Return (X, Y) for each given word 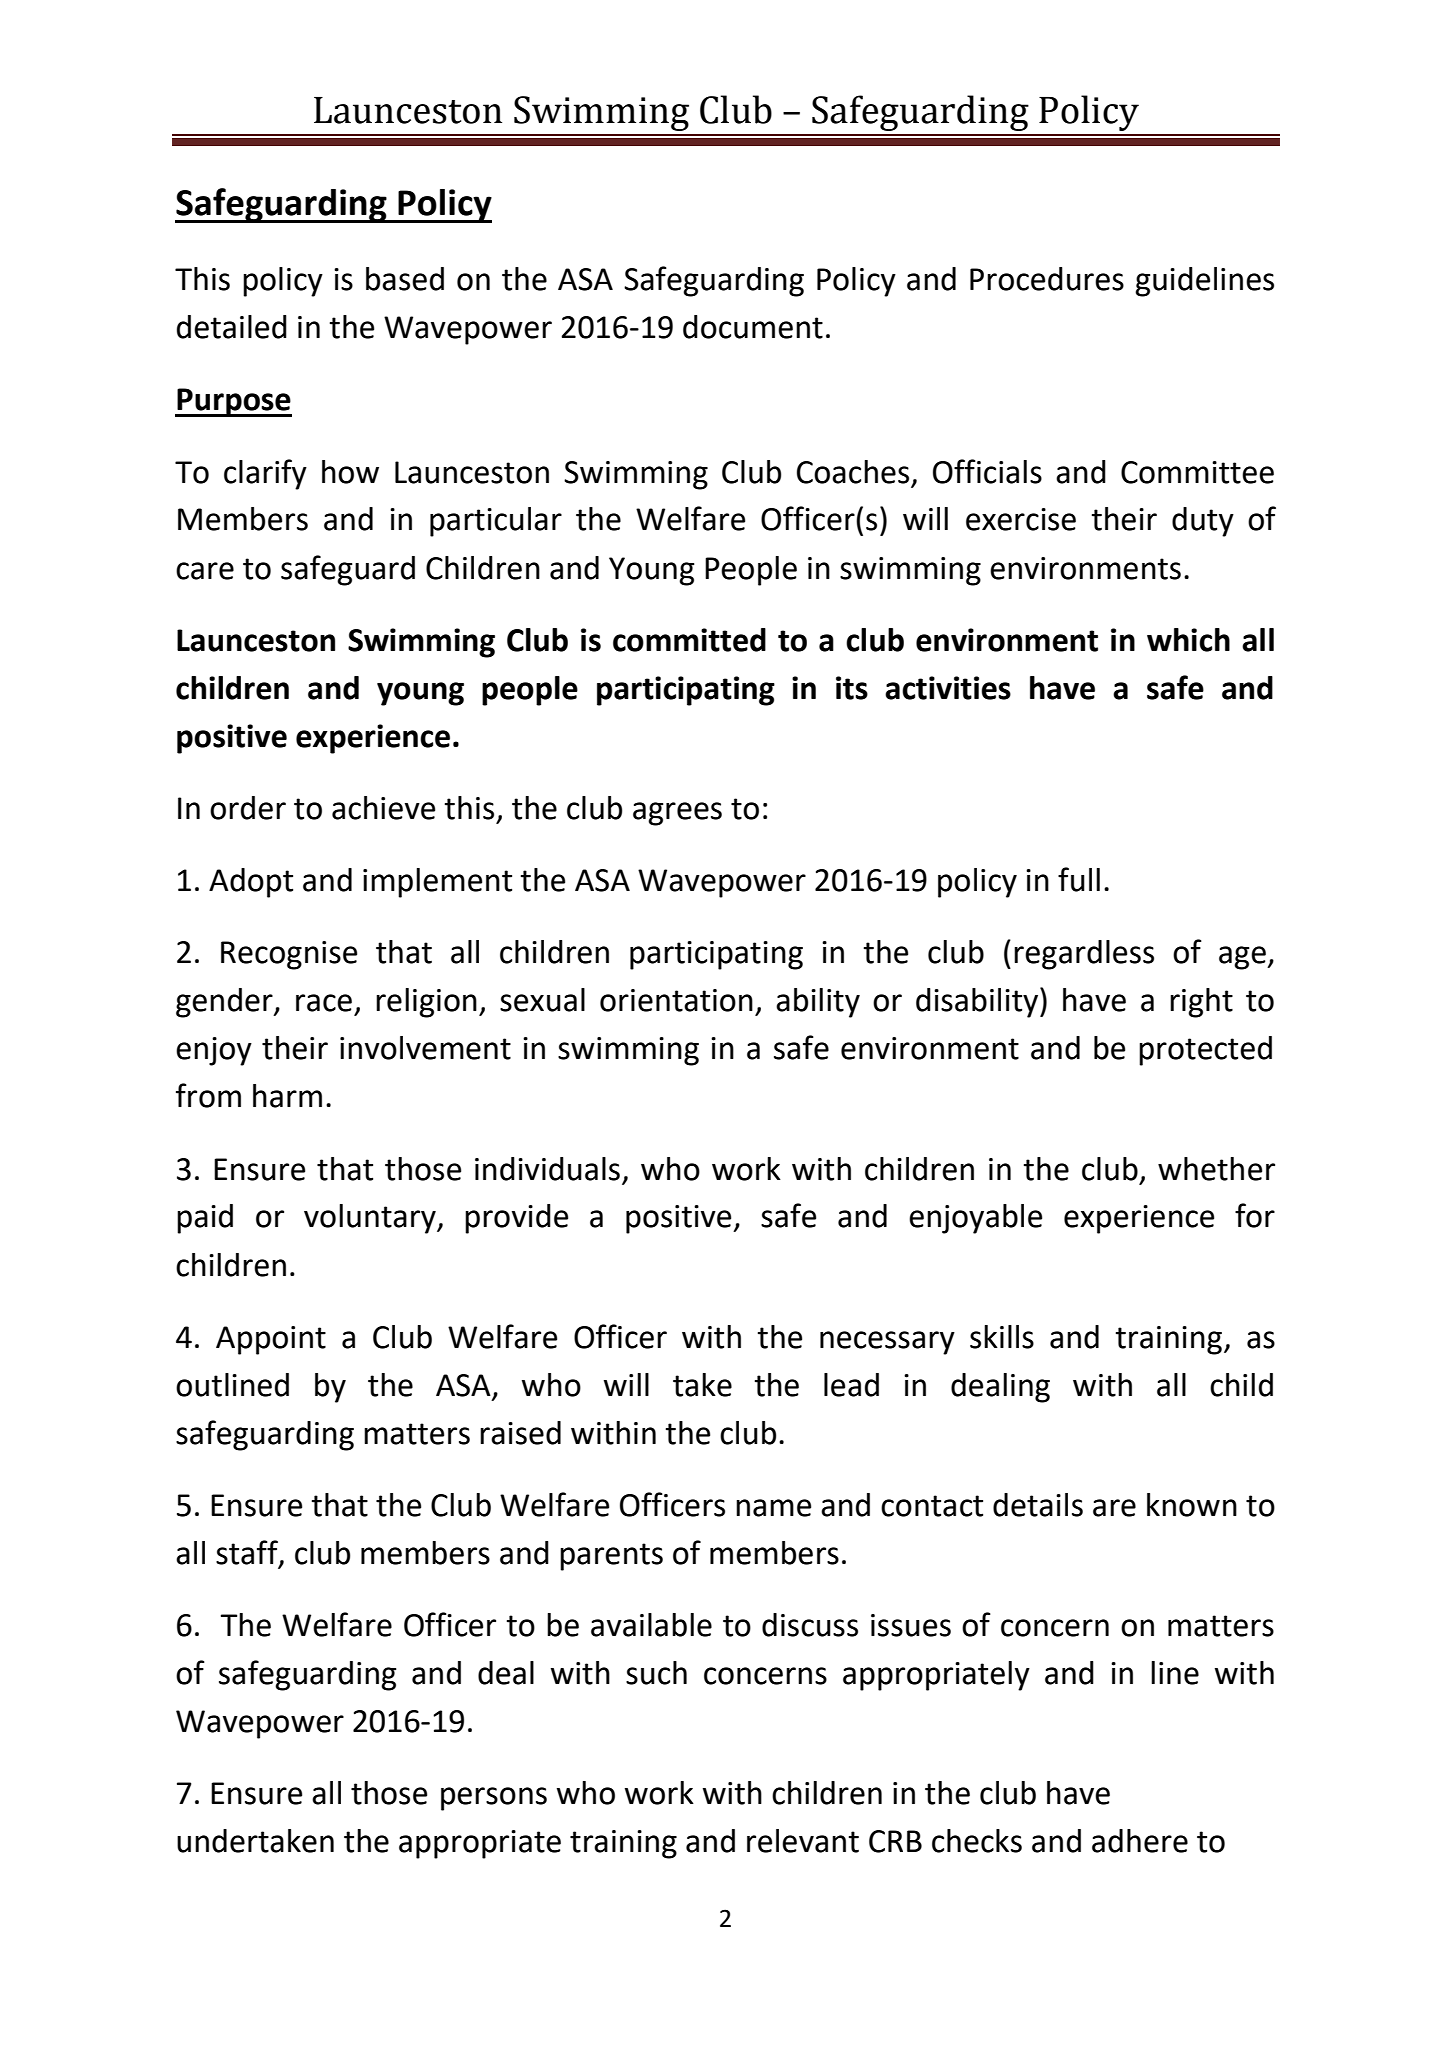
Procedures (1047, 279)
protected (1205, 1051)
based (405, 279)
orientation (676, 1000)
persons (494, 1799)
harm (287, 1096)
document (753, 327)
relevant (803, 1841)
